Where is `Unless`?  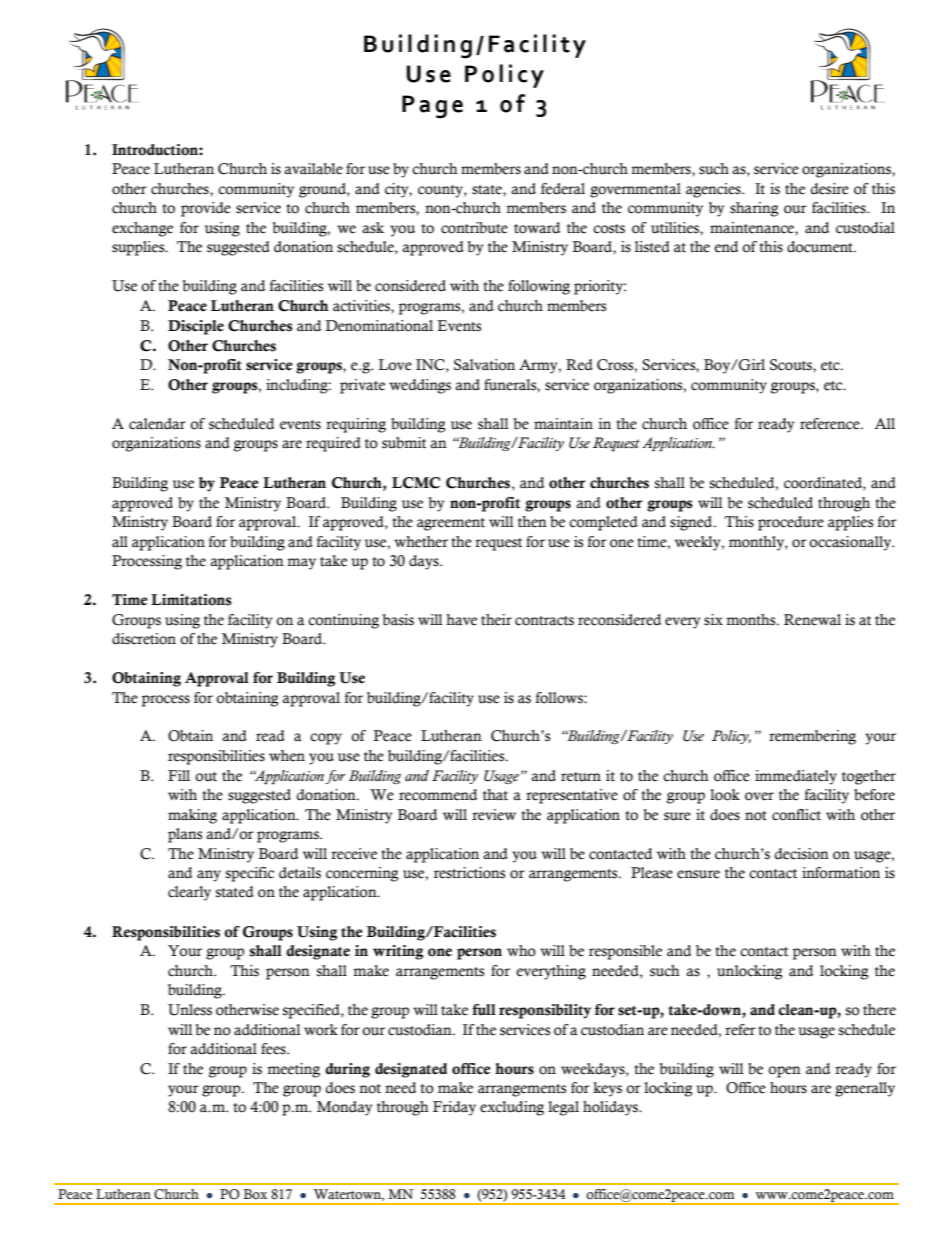 Unless is located at coordinates (190, 1010).
